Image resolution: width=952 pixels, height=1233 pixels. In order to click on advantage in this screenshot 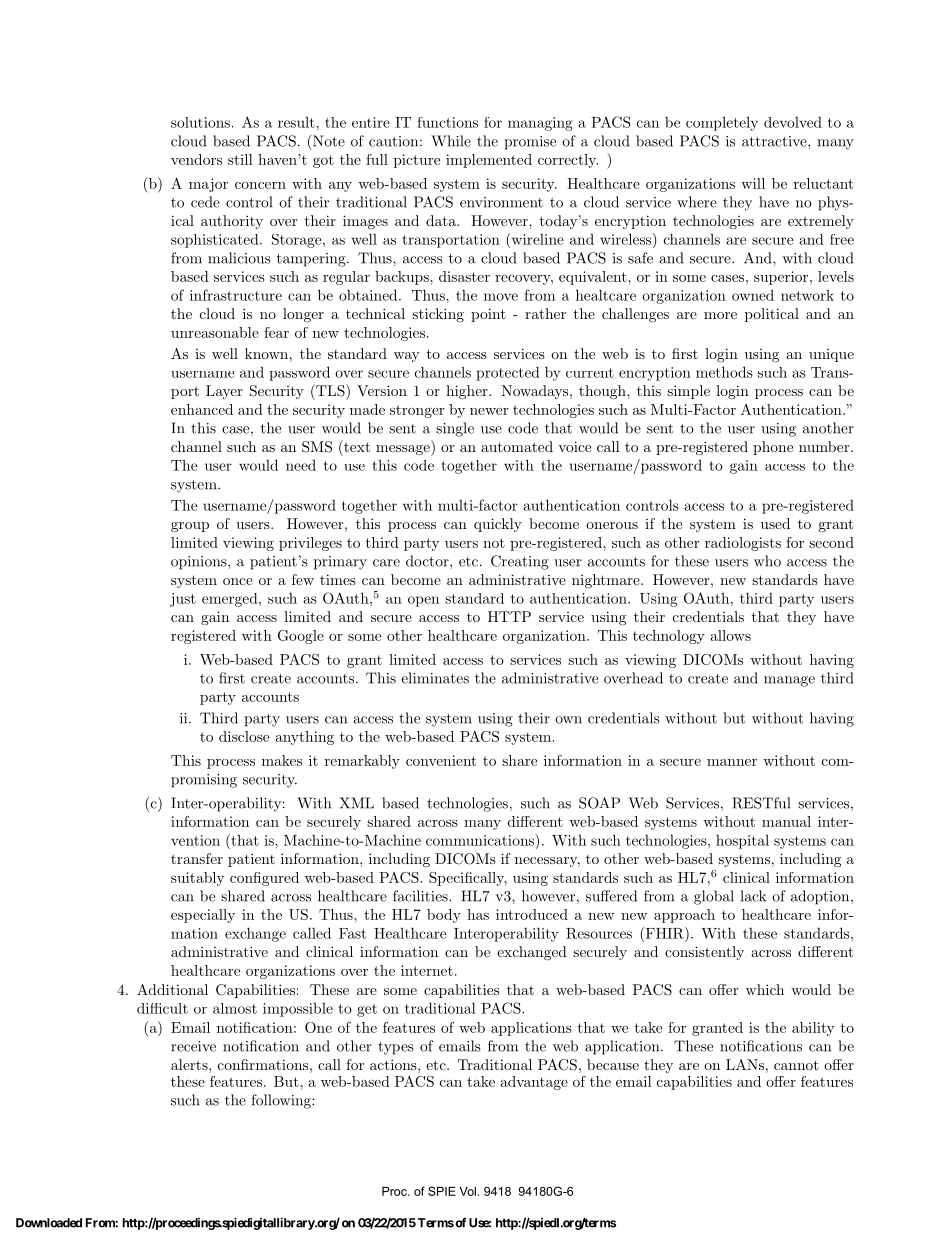, I will do `click(534, 1083)`.
